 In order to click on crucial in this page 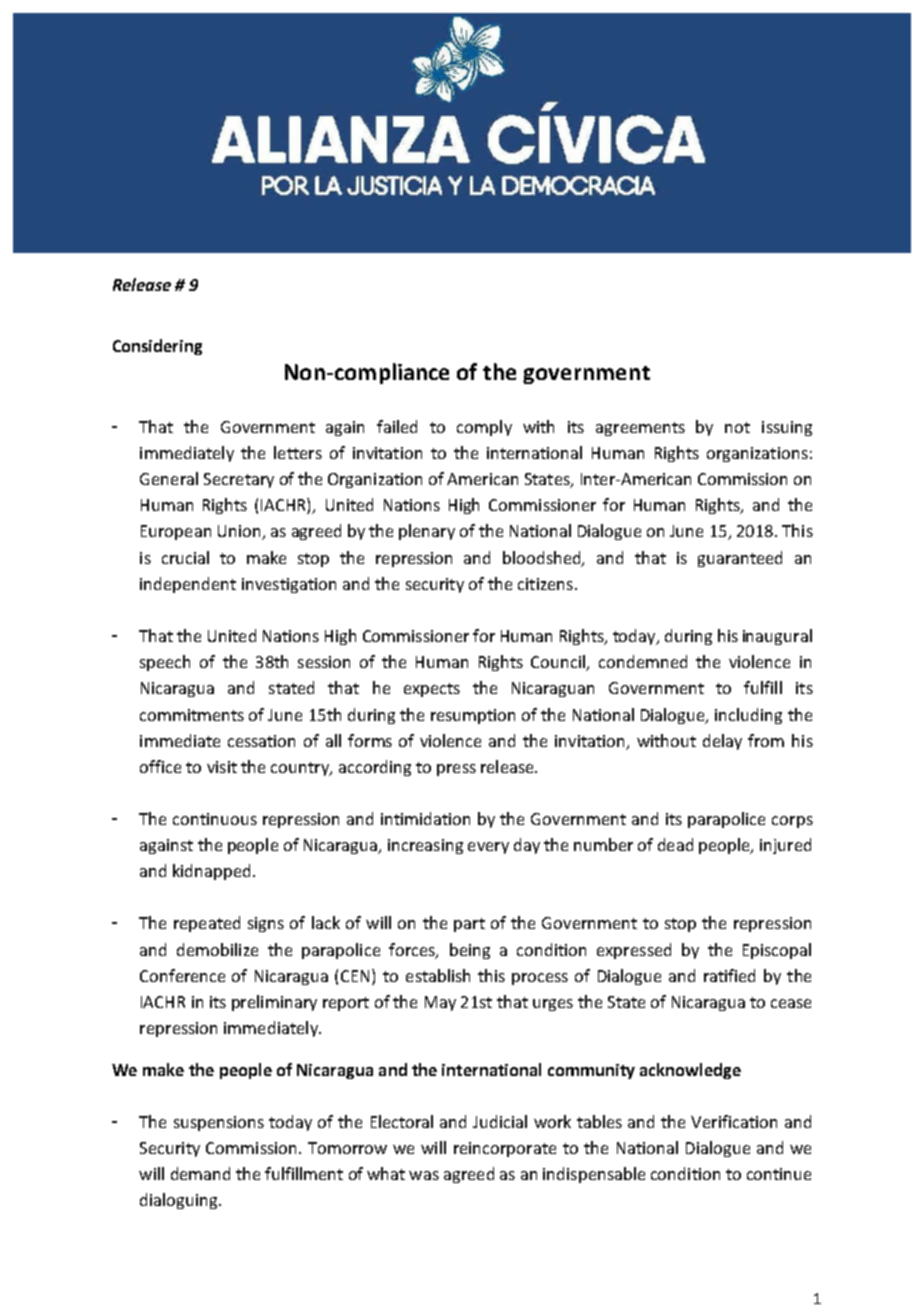, I will do `click(185, 557)`.
